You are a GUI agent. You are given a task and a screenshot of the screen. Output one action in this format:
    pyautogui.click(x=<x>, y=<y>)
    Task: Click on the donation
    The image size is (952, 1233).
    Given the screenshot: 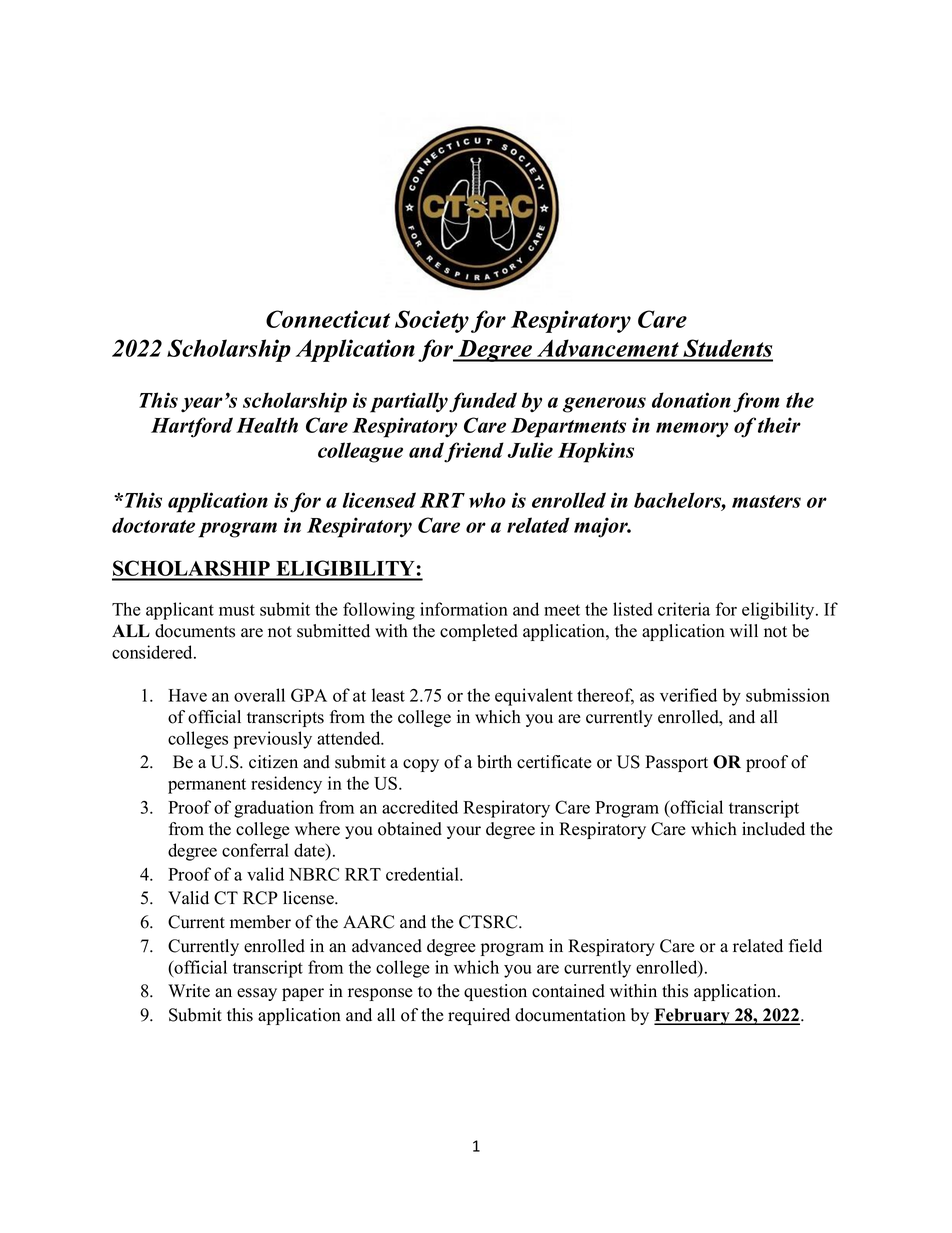 What is the action you would take?
    pyautogui.click(x=691, y=400)
